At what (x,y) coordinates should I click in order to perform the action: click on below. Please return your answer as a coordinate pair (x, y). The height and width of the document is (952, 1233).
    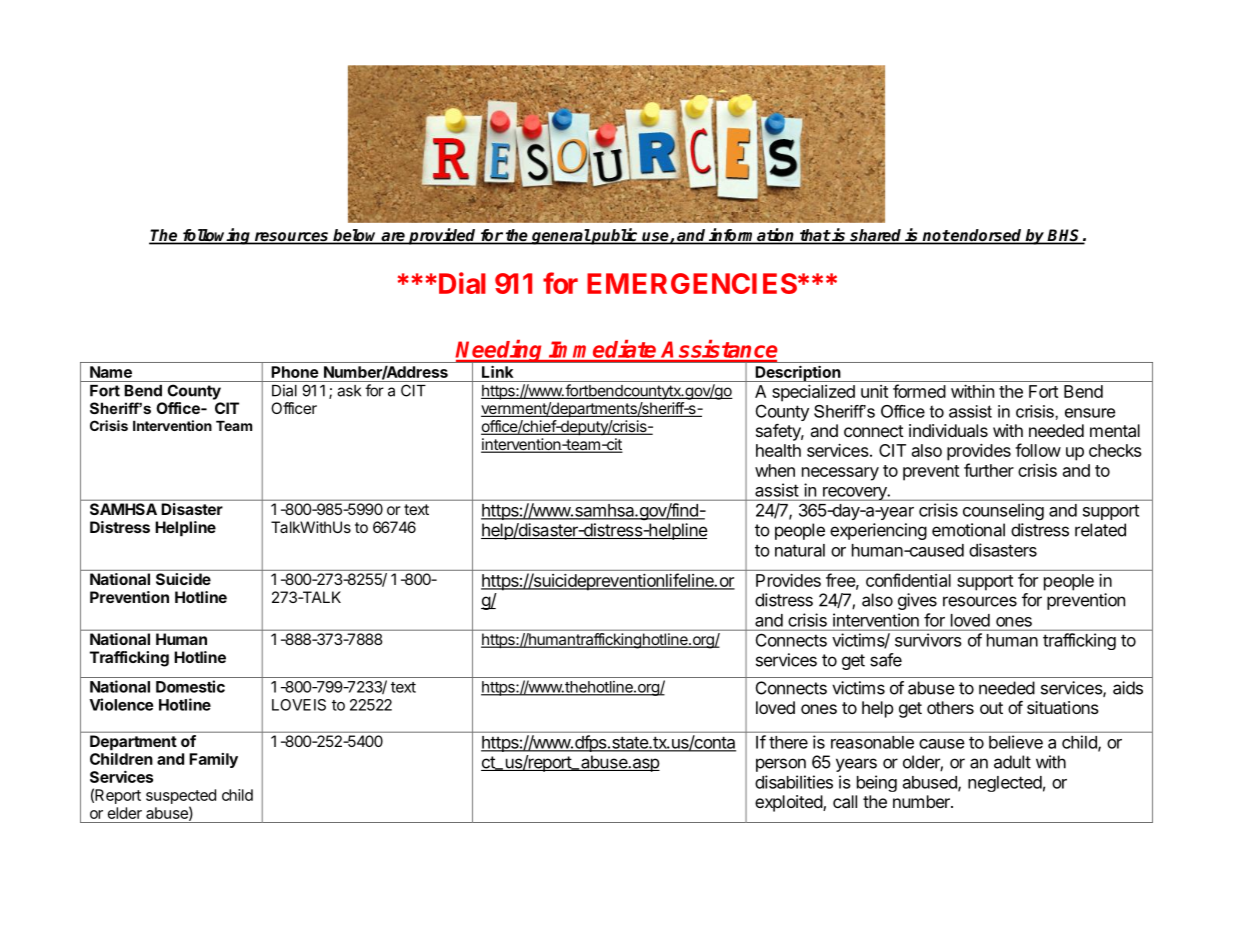
    Looking at the image, I should click on (356, 236).
